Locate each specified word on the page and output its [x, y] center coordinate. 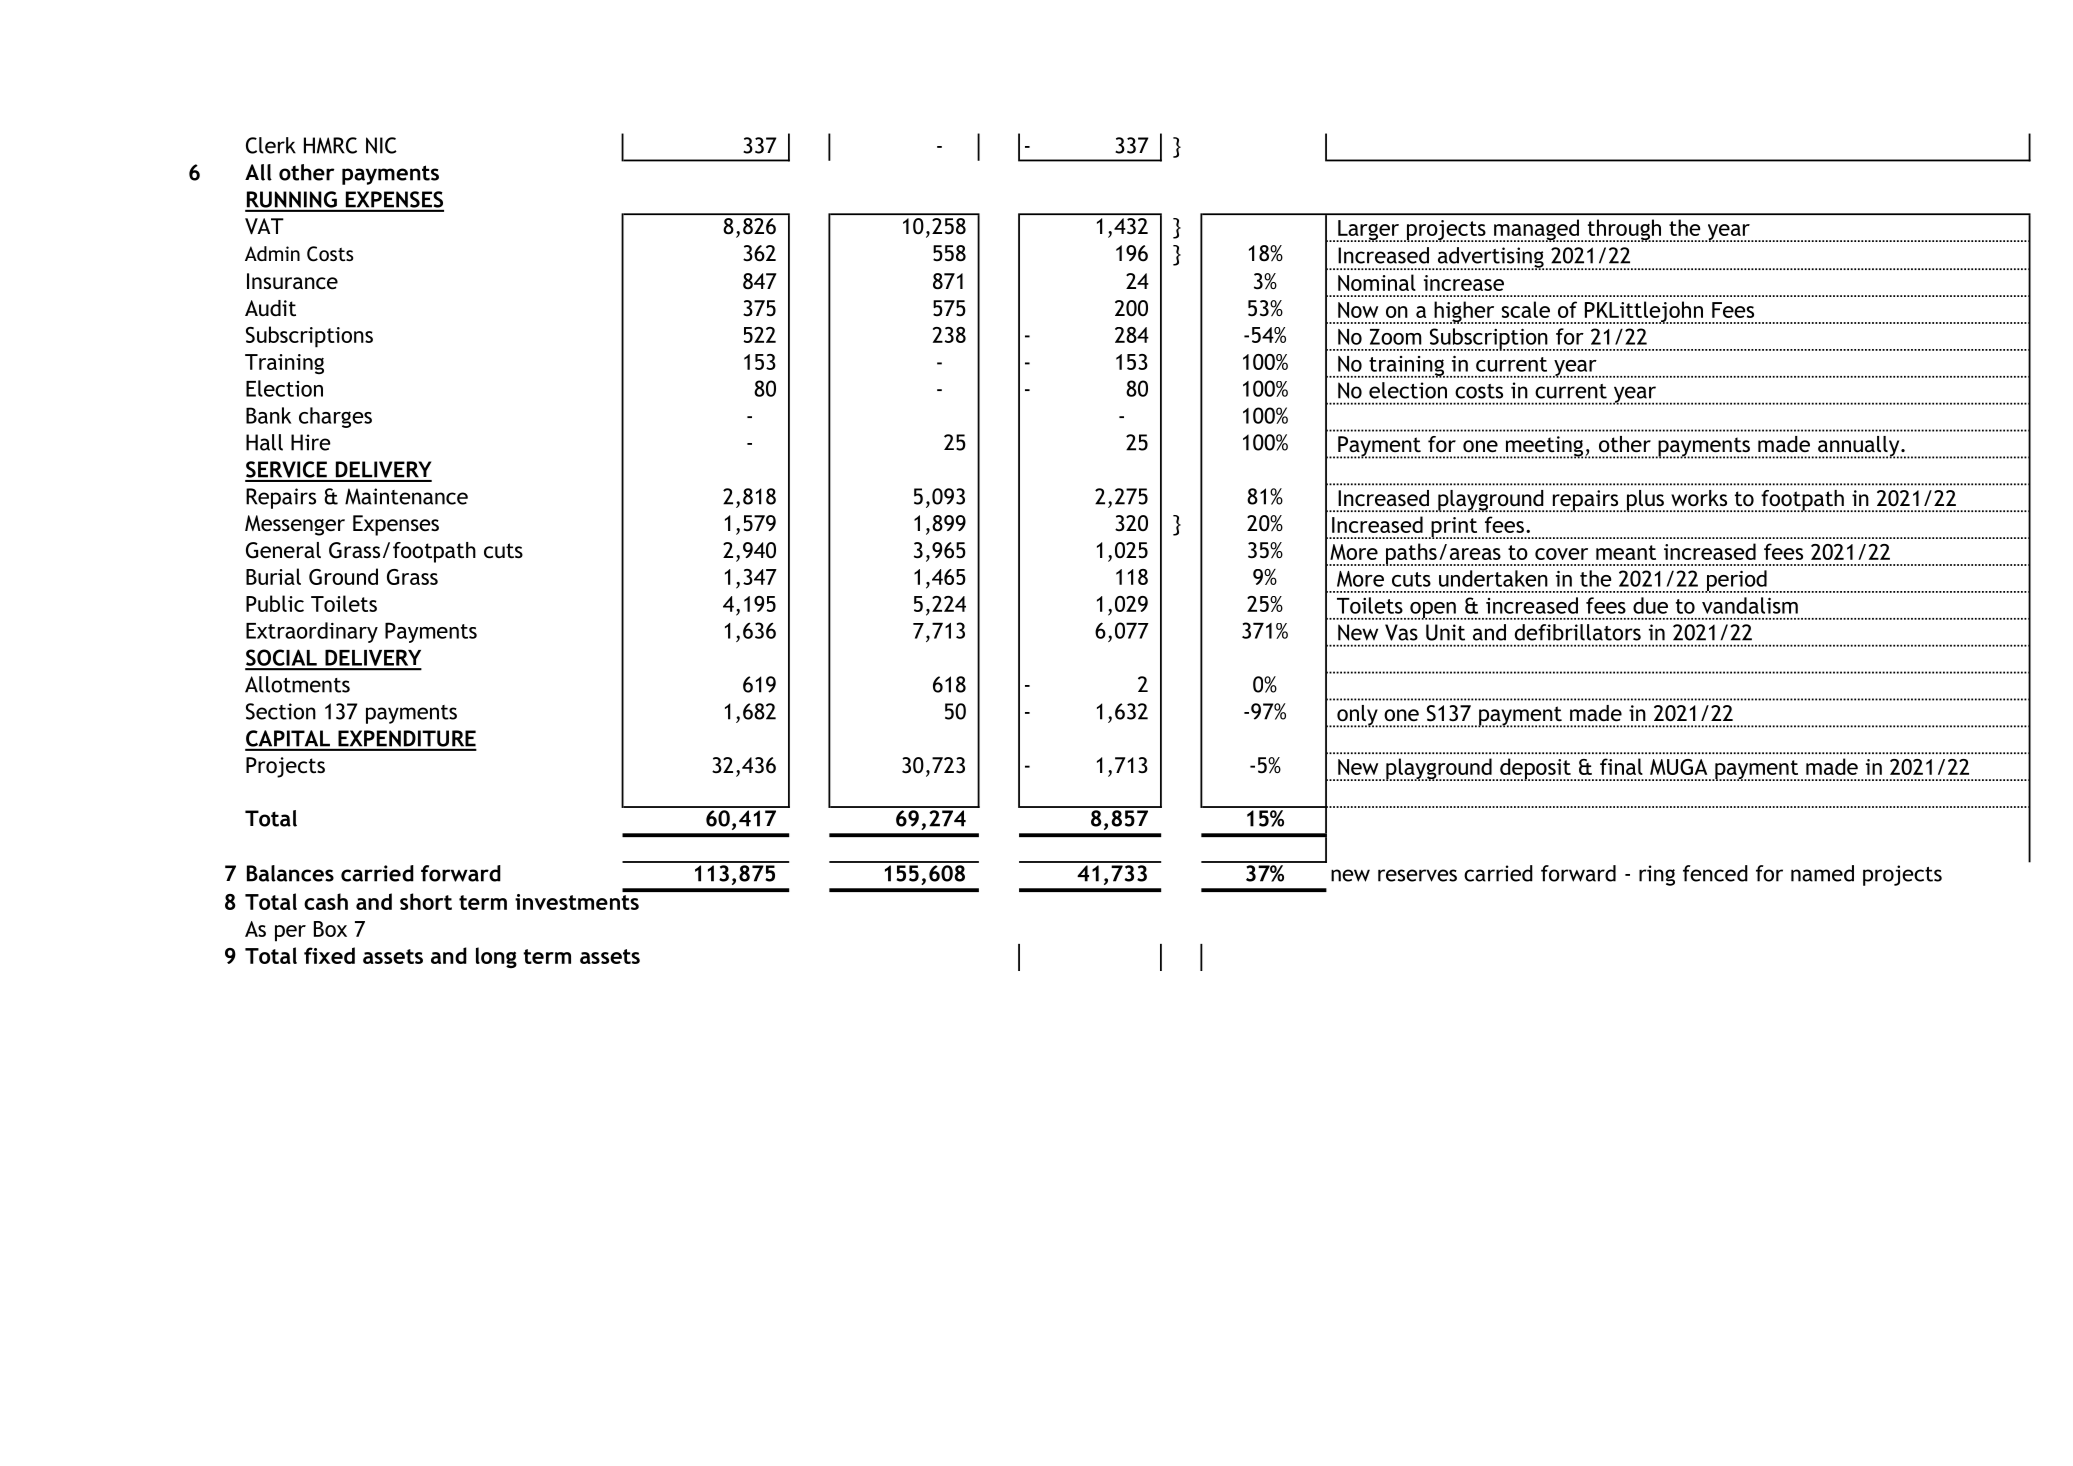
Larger [1368, 231]
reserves [1417, 875]
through [1624, 230]
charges [335, 417]
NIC [381, 145]
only [1358, 716]
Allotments [297, 684]
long [496, 958]
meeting [1545, 447]
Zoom [1396, 337]
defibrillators [1578, 632]
